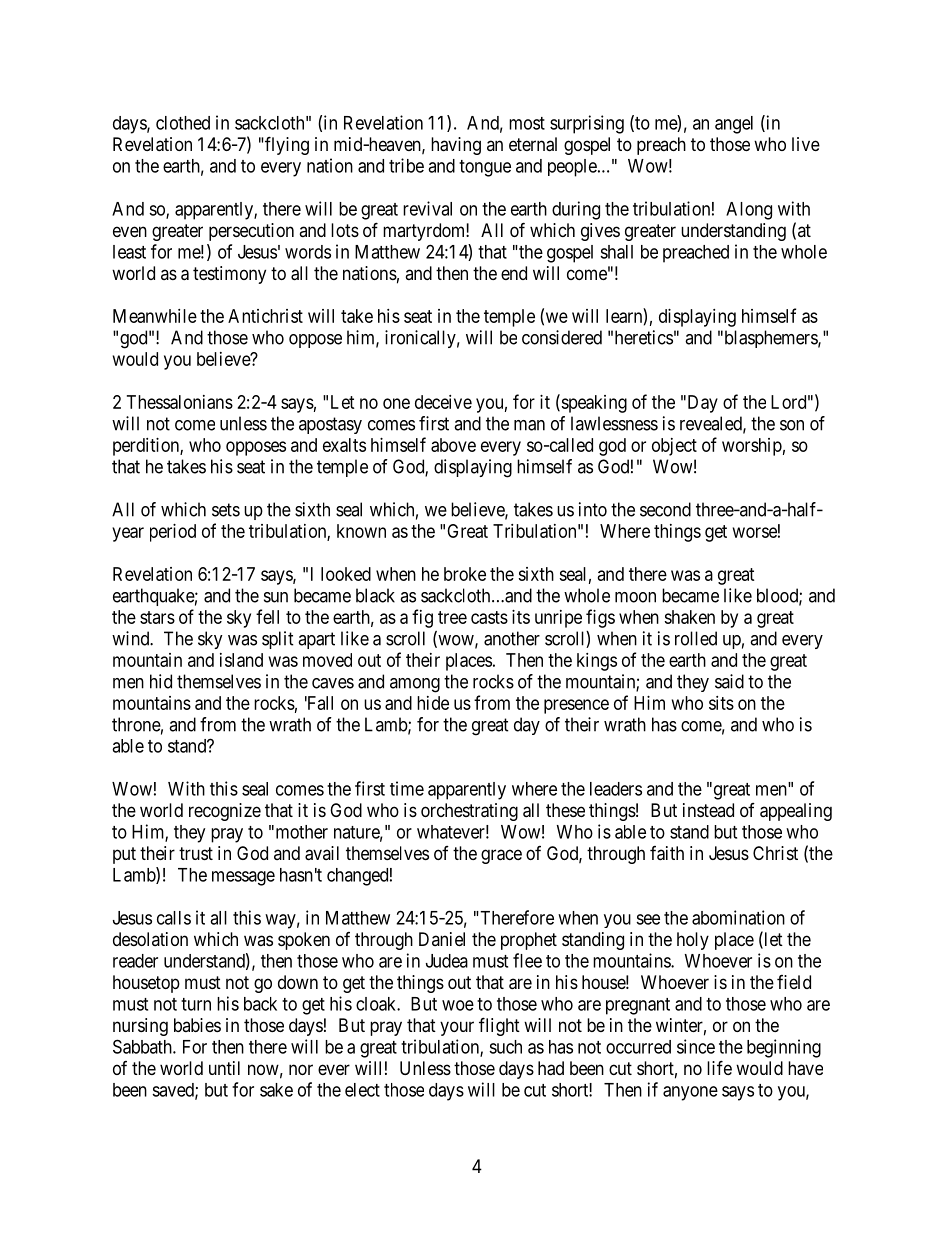  Describe the element at coordinates (456, 146) in the page. I see `having` at that location.
